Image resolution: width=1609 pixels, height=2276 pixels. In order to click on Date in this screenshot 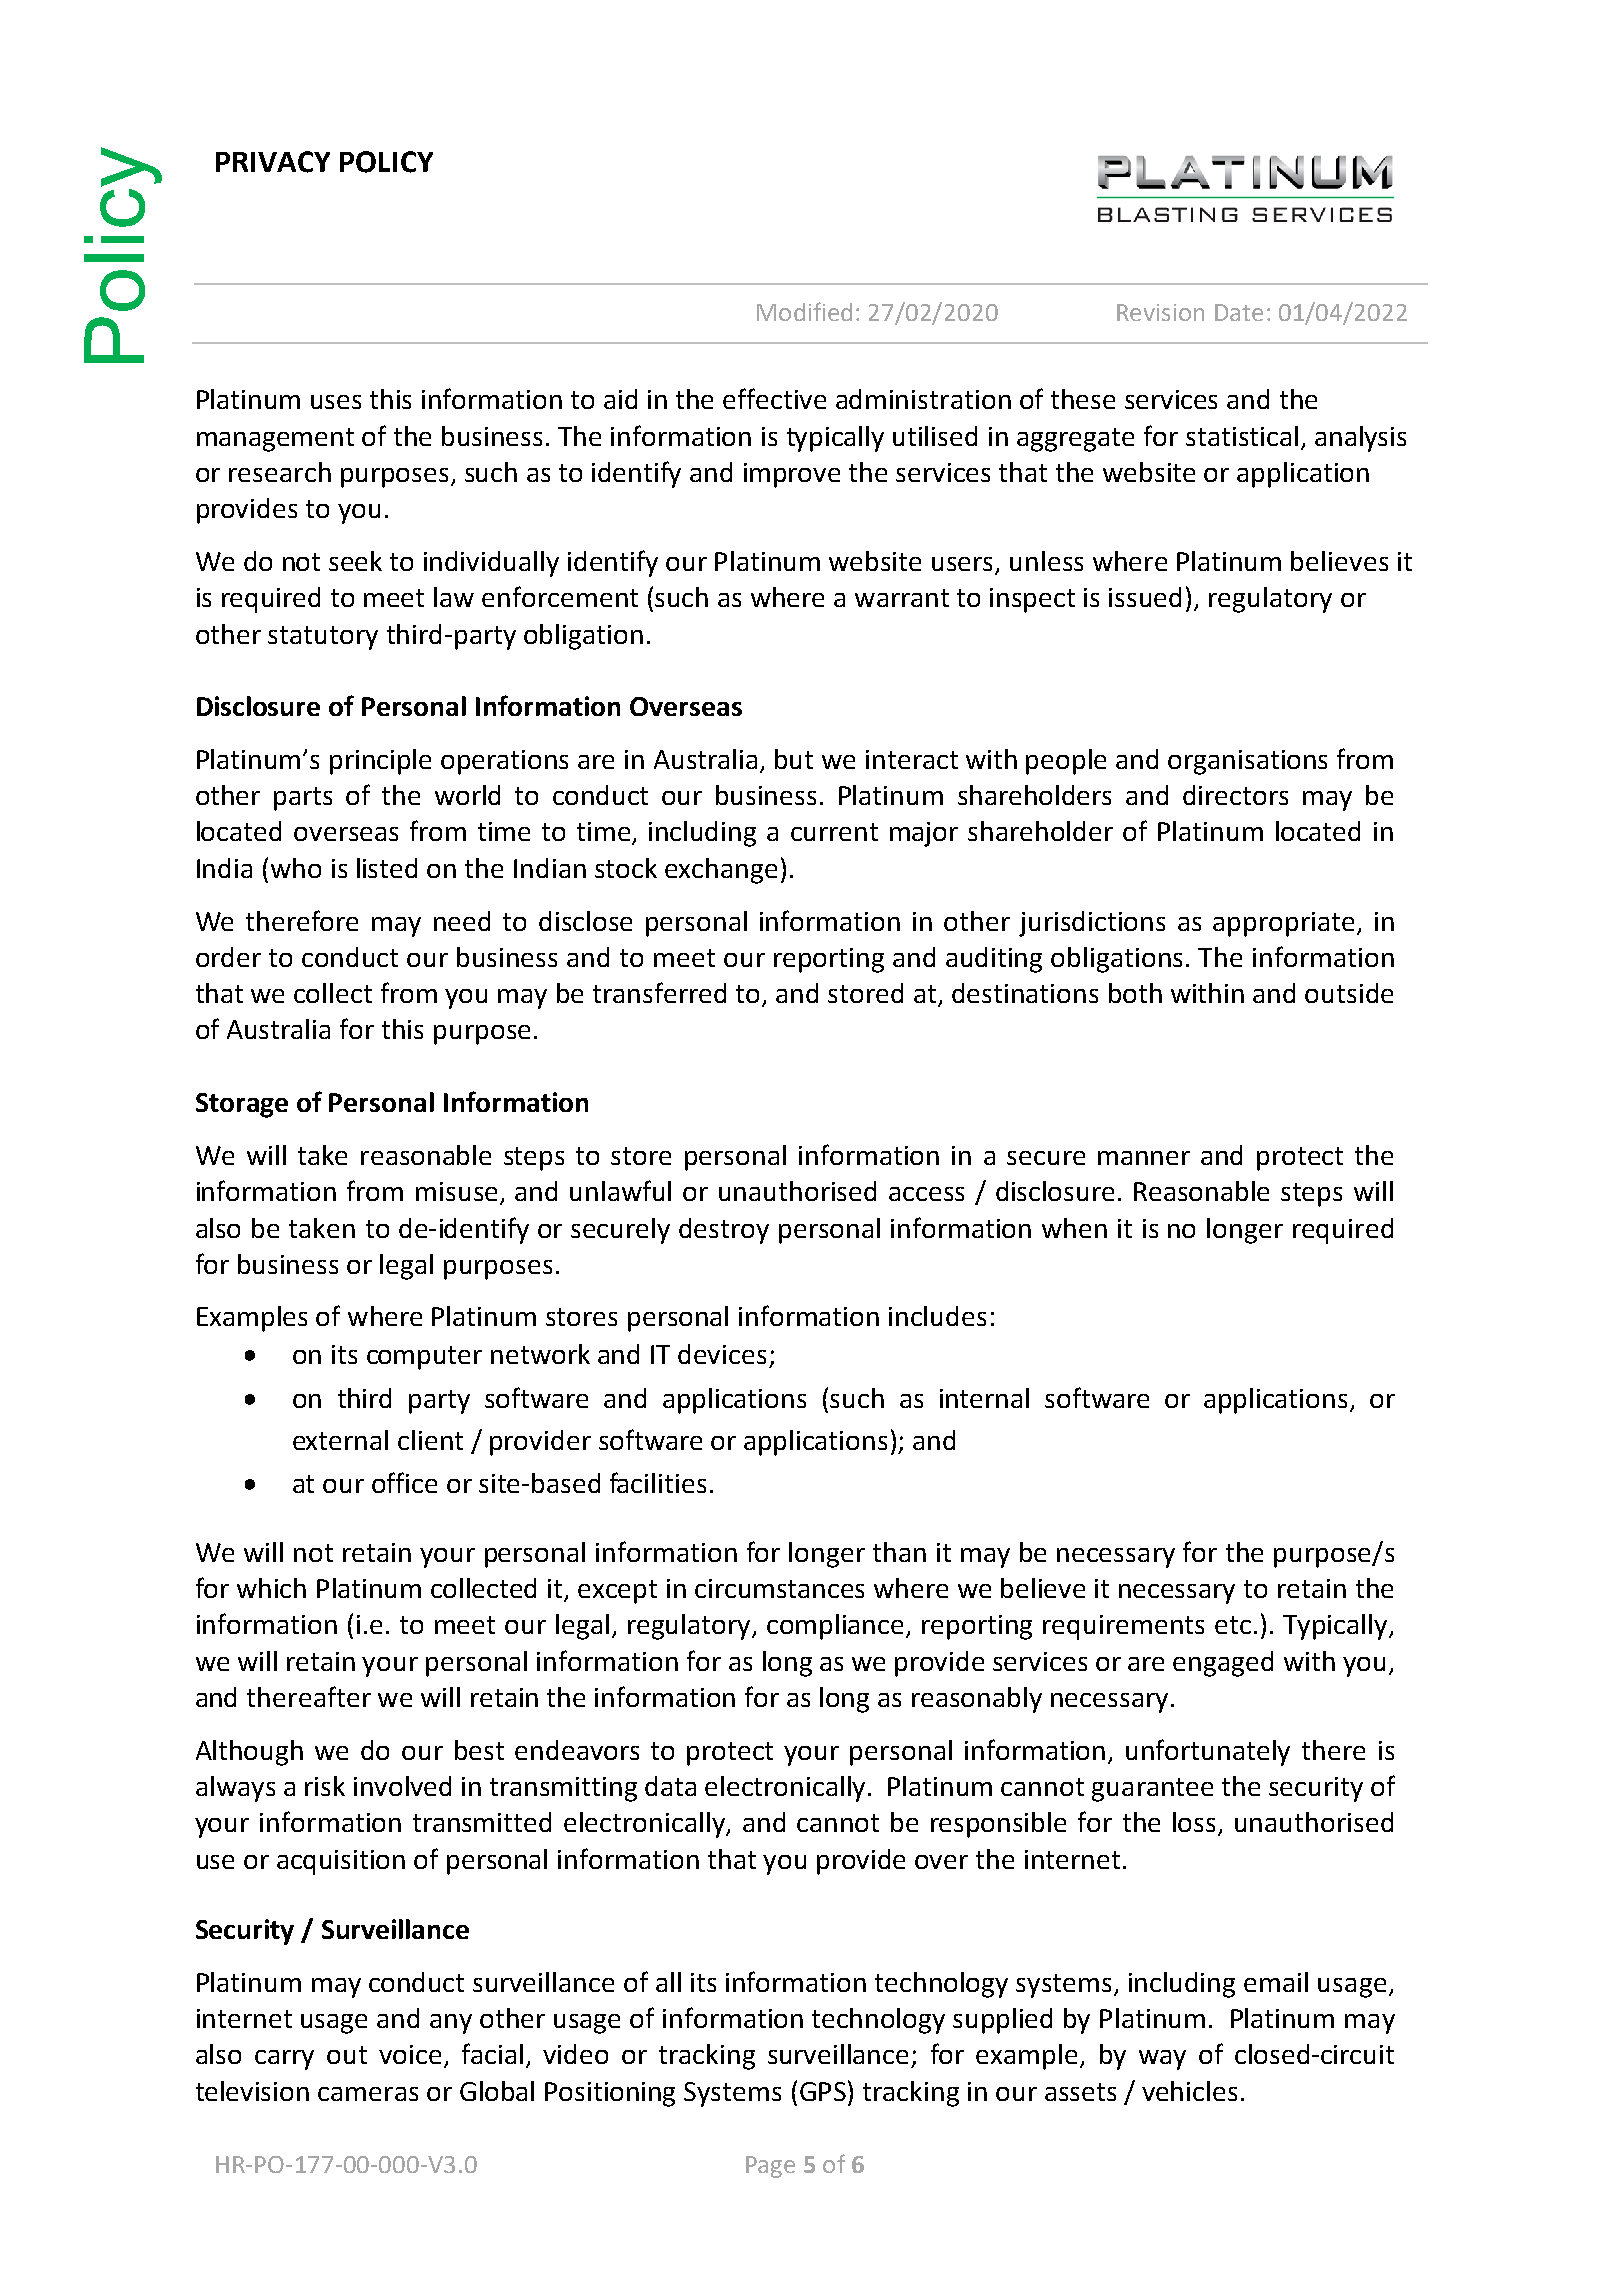, I will do `click(1239, 312)`.
